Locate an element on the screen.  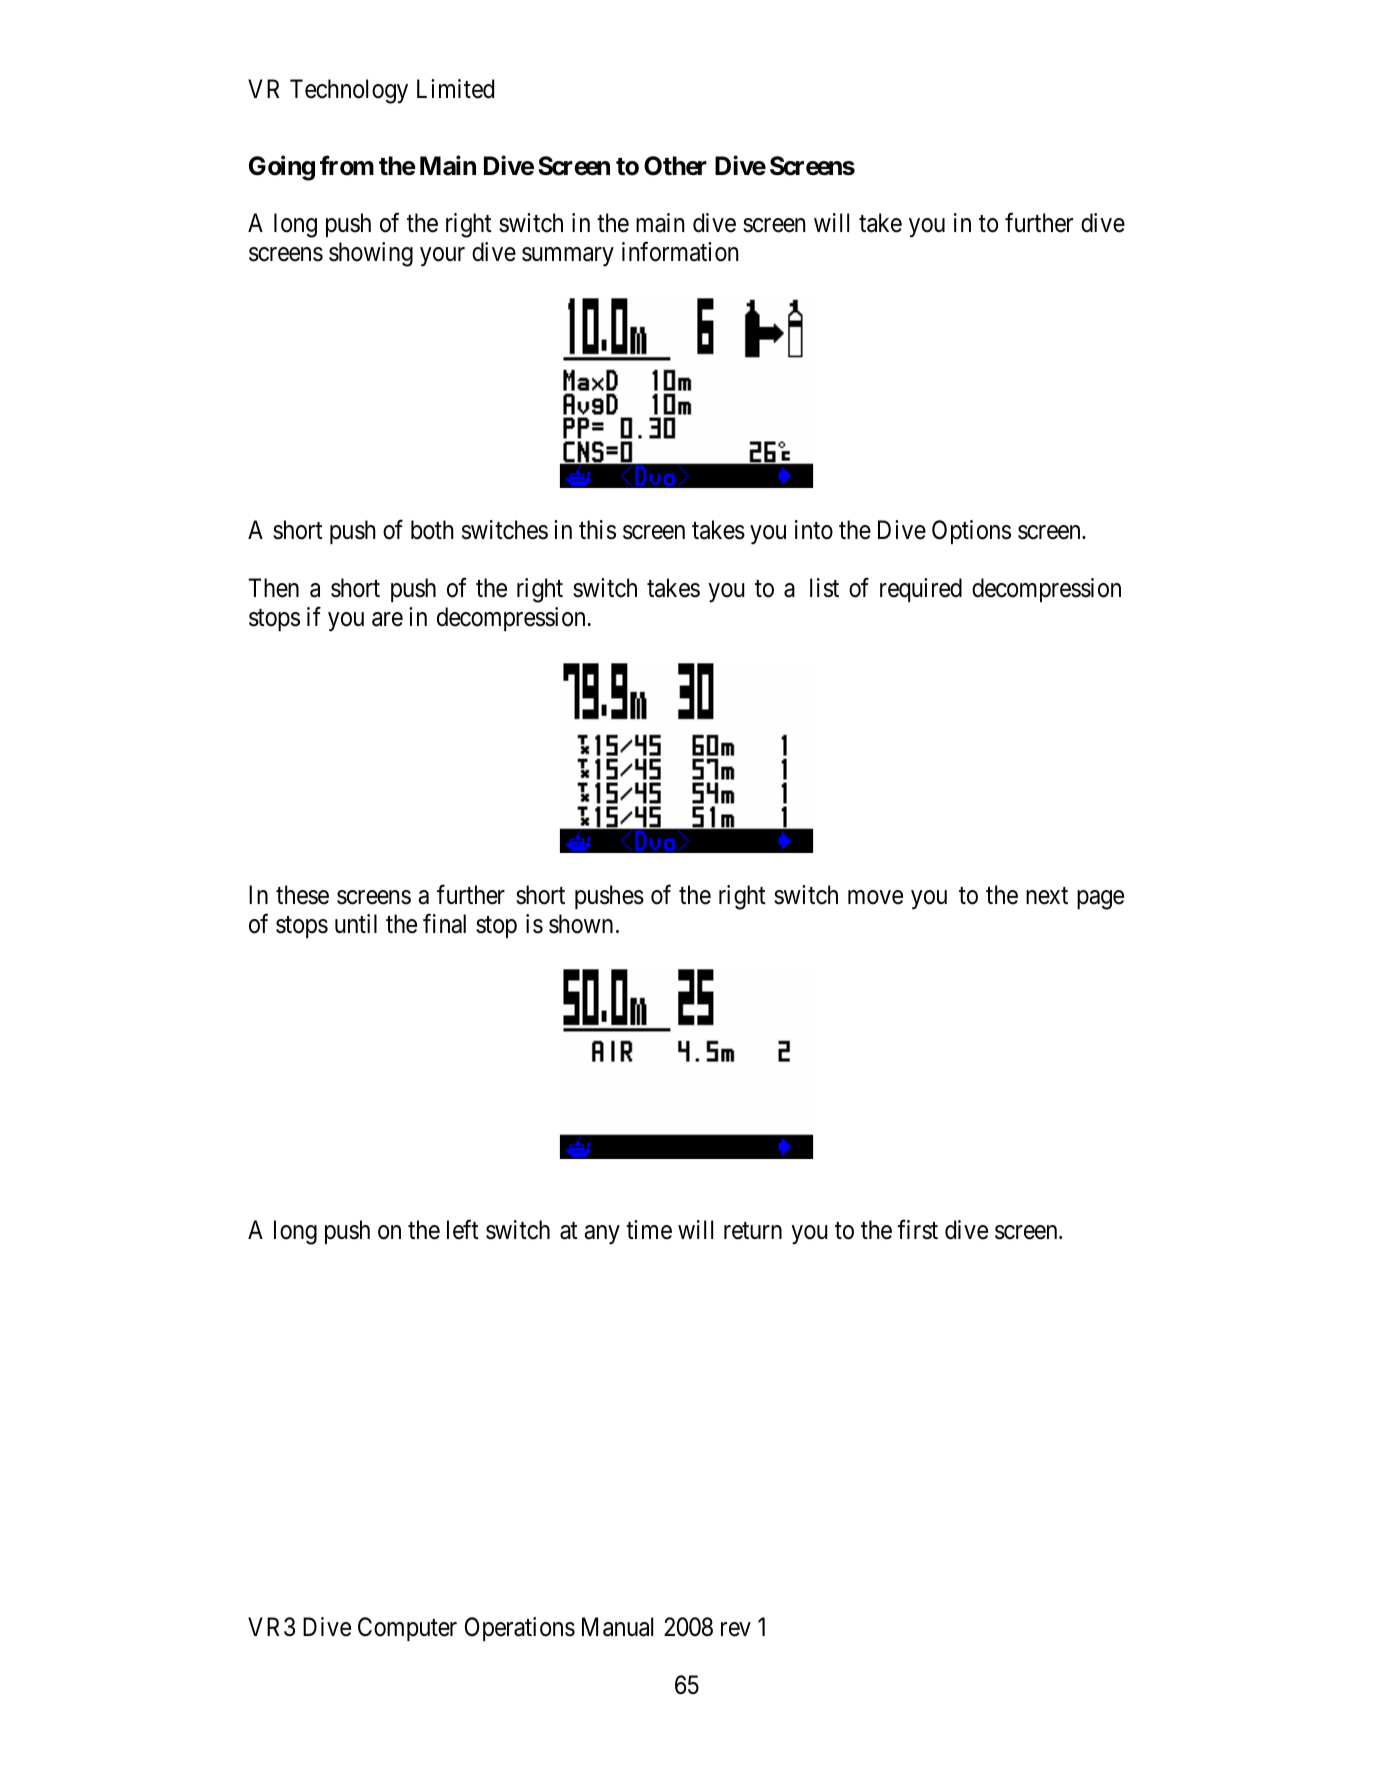
rev is located at coordinates (736, 1629).
